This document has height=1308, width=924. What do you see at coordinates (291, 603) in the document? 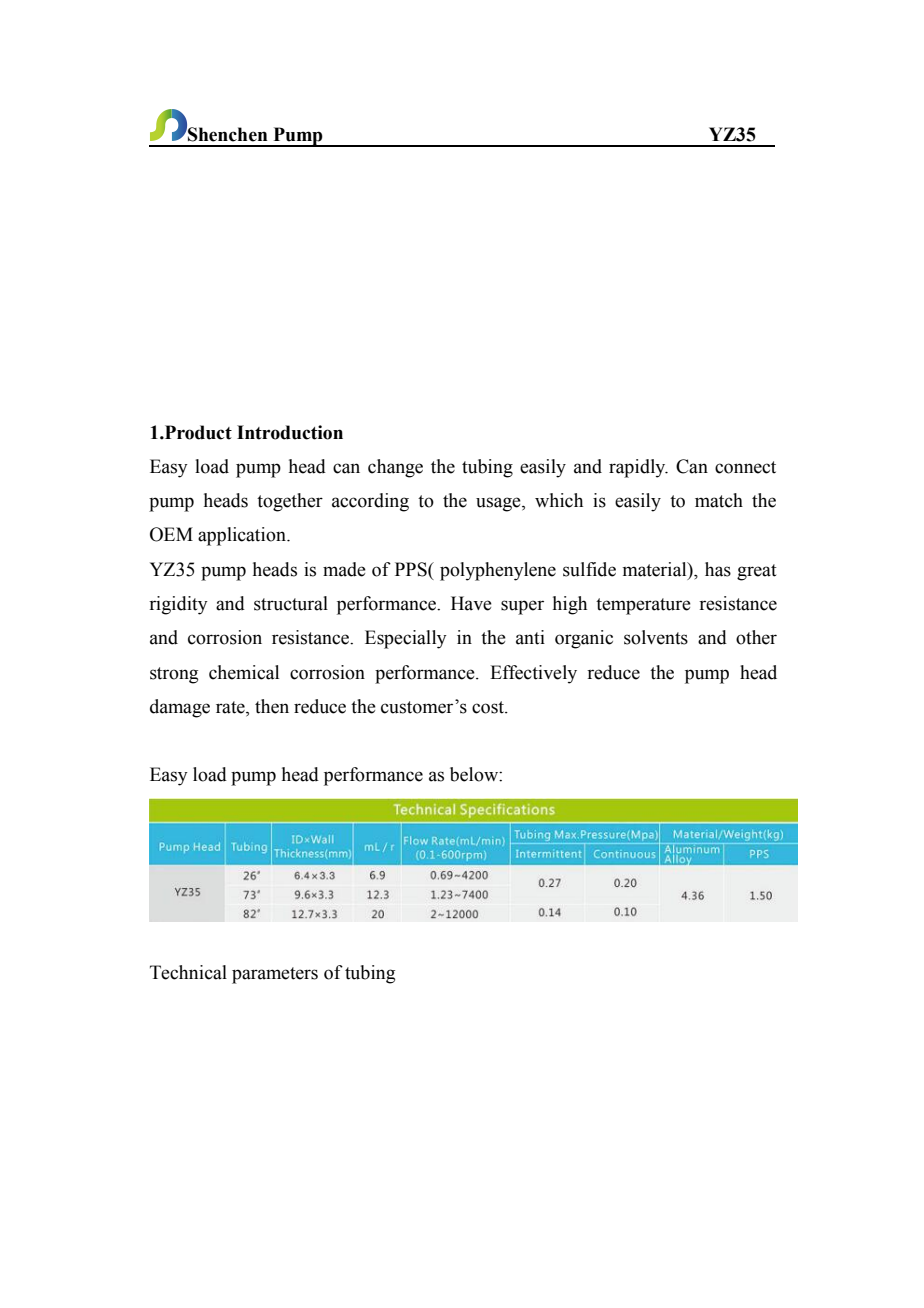
I see `structural` at bounding box center [291, 603].
